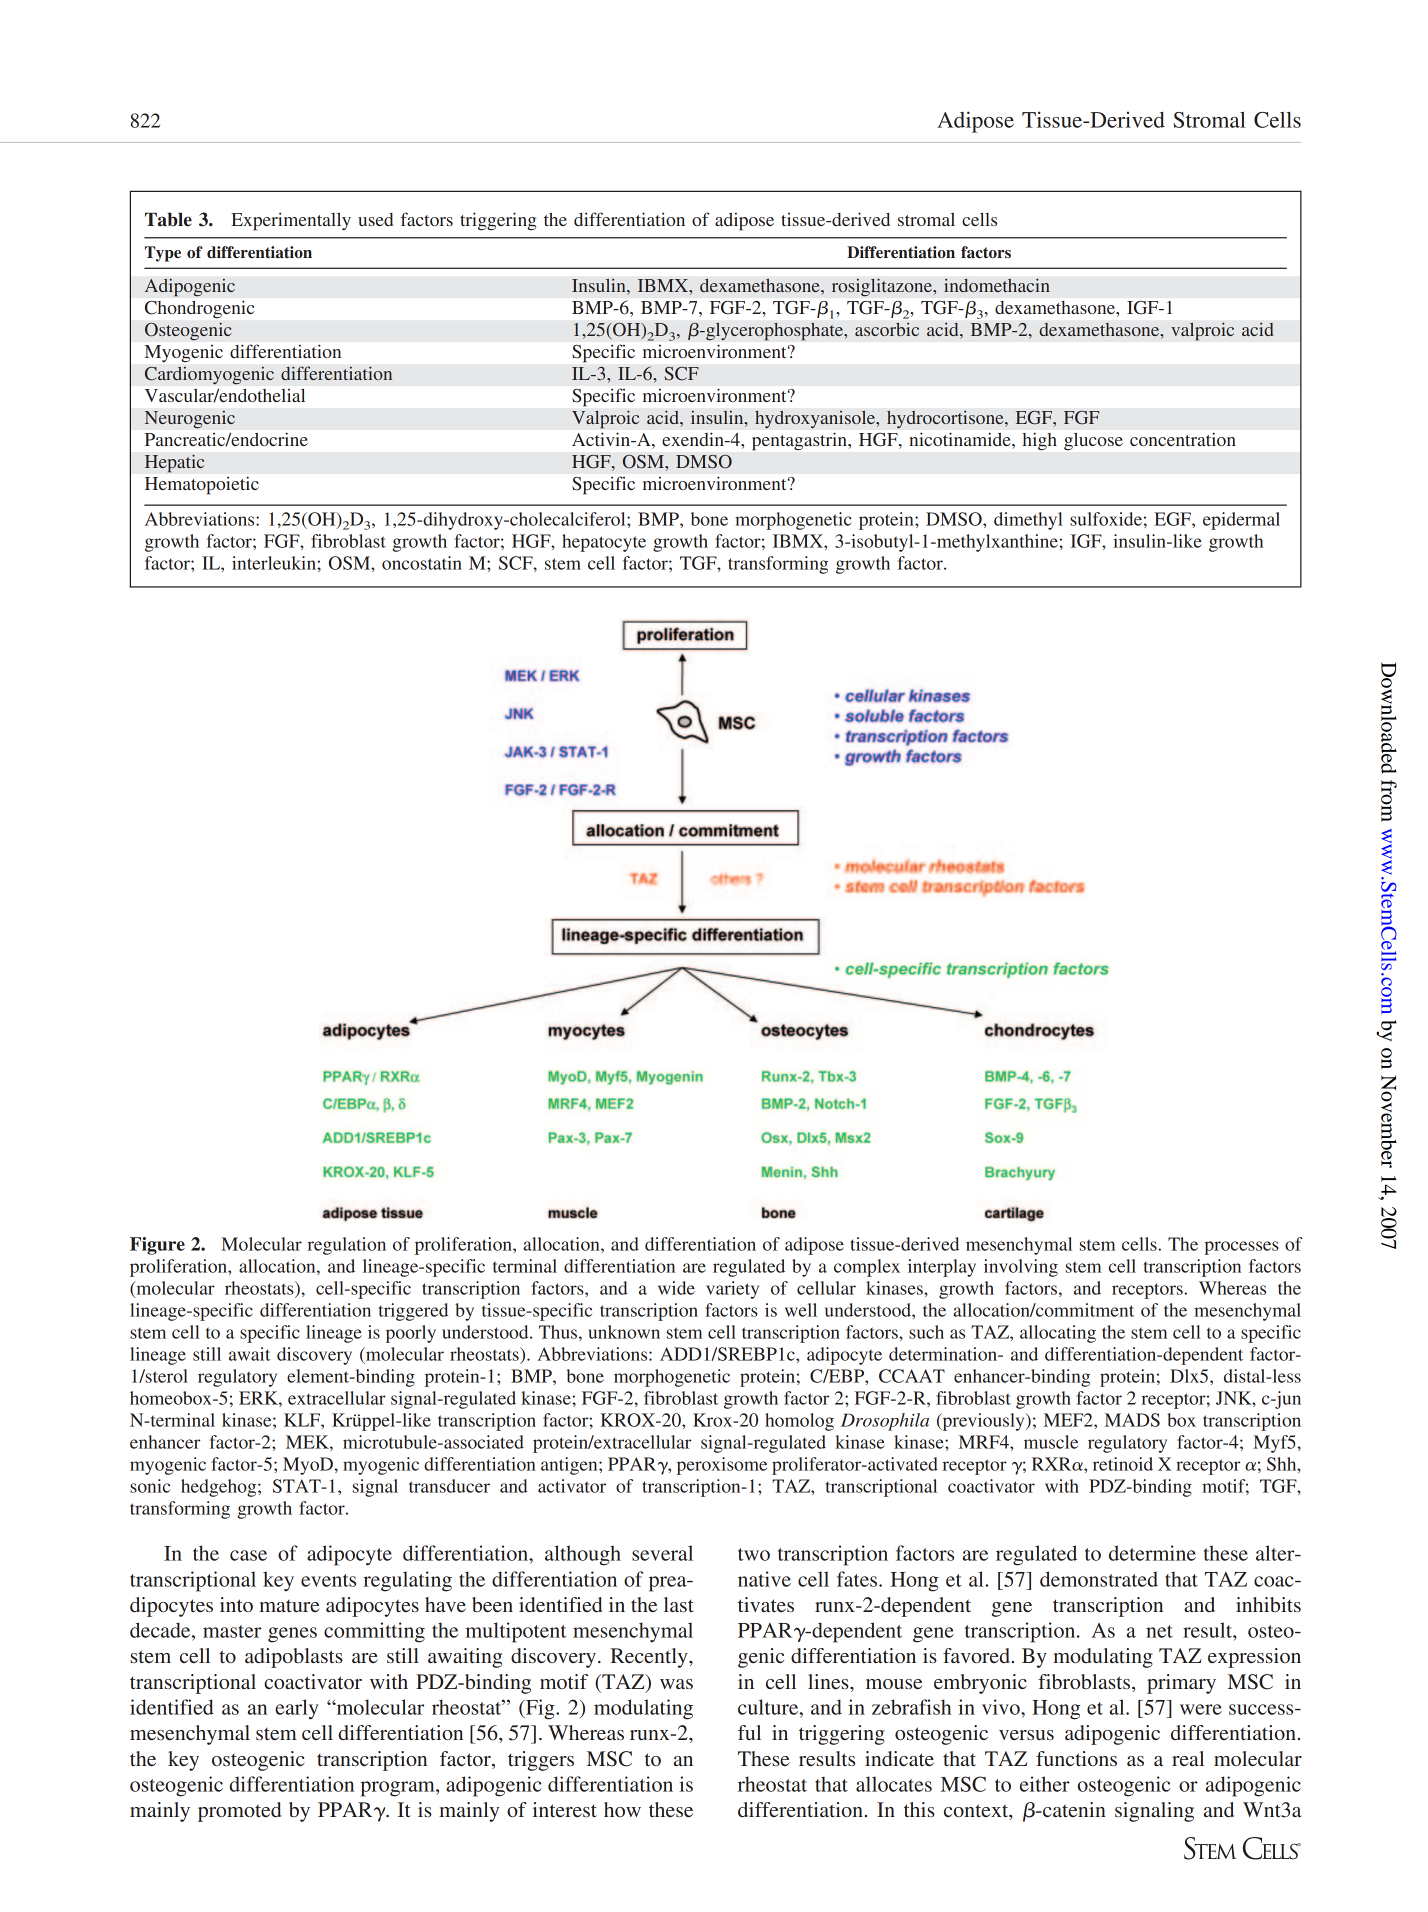  Describe the element at coordinates (1106, 519) in the screenshot. I see `sulfoxide` at that location.
